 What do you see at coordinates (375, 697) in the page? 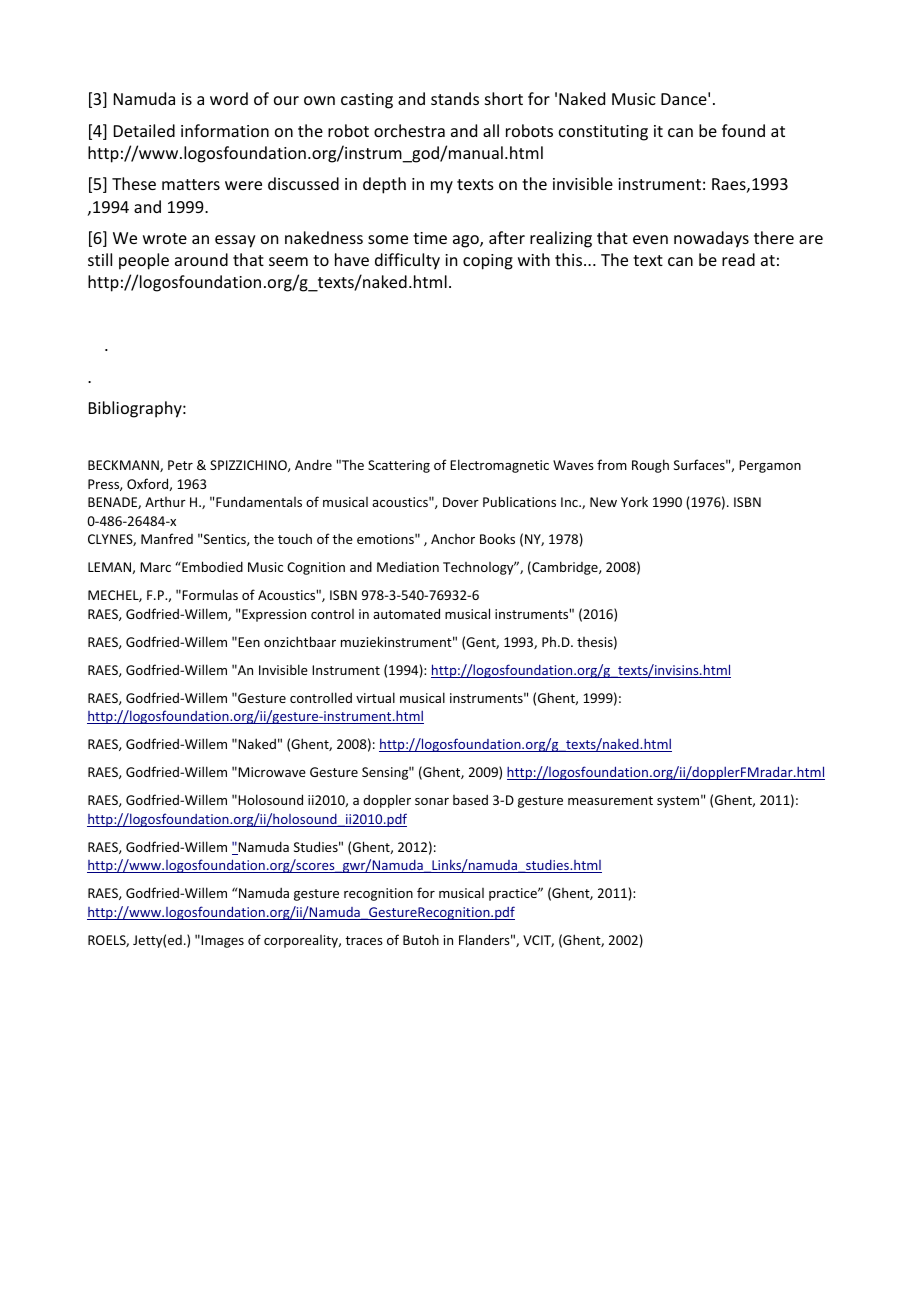
I see `virtual` at bounding box center [375, 697].
